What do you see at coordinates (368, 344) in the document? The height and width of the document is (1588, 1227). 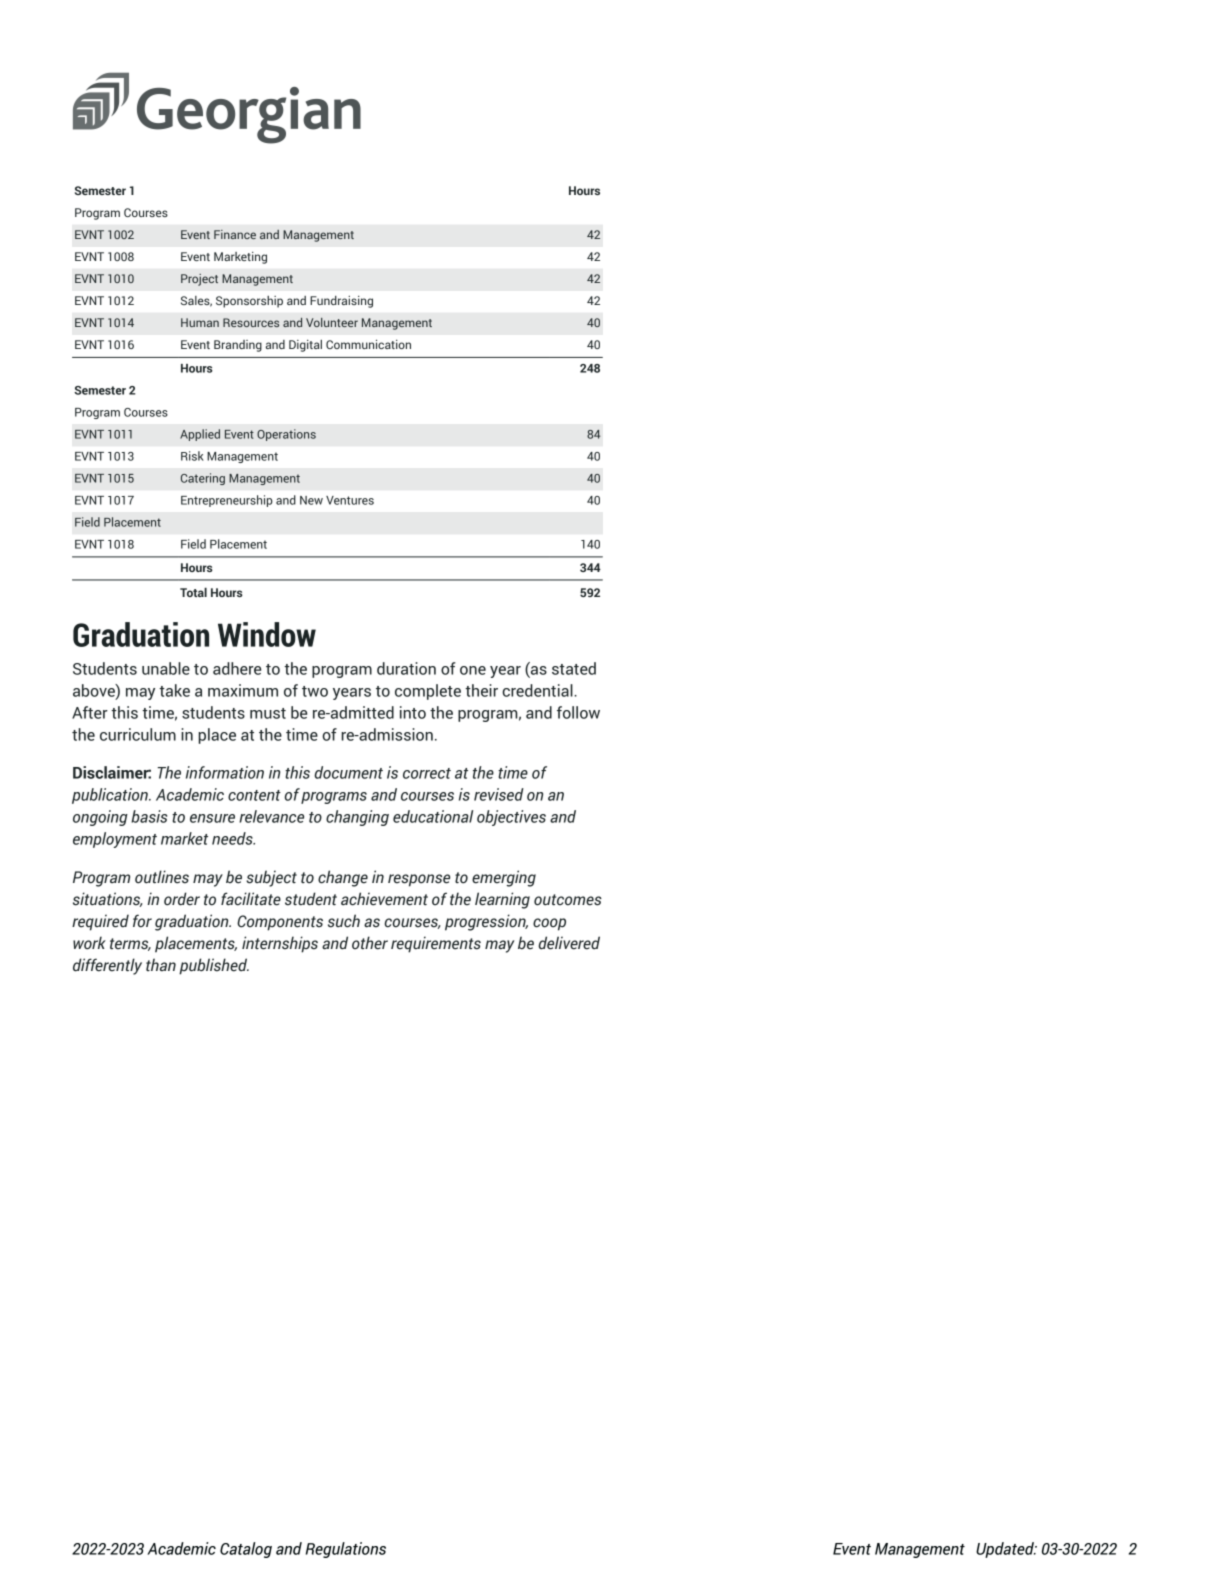 I see `Communication` at bounding box center [368, 344].
